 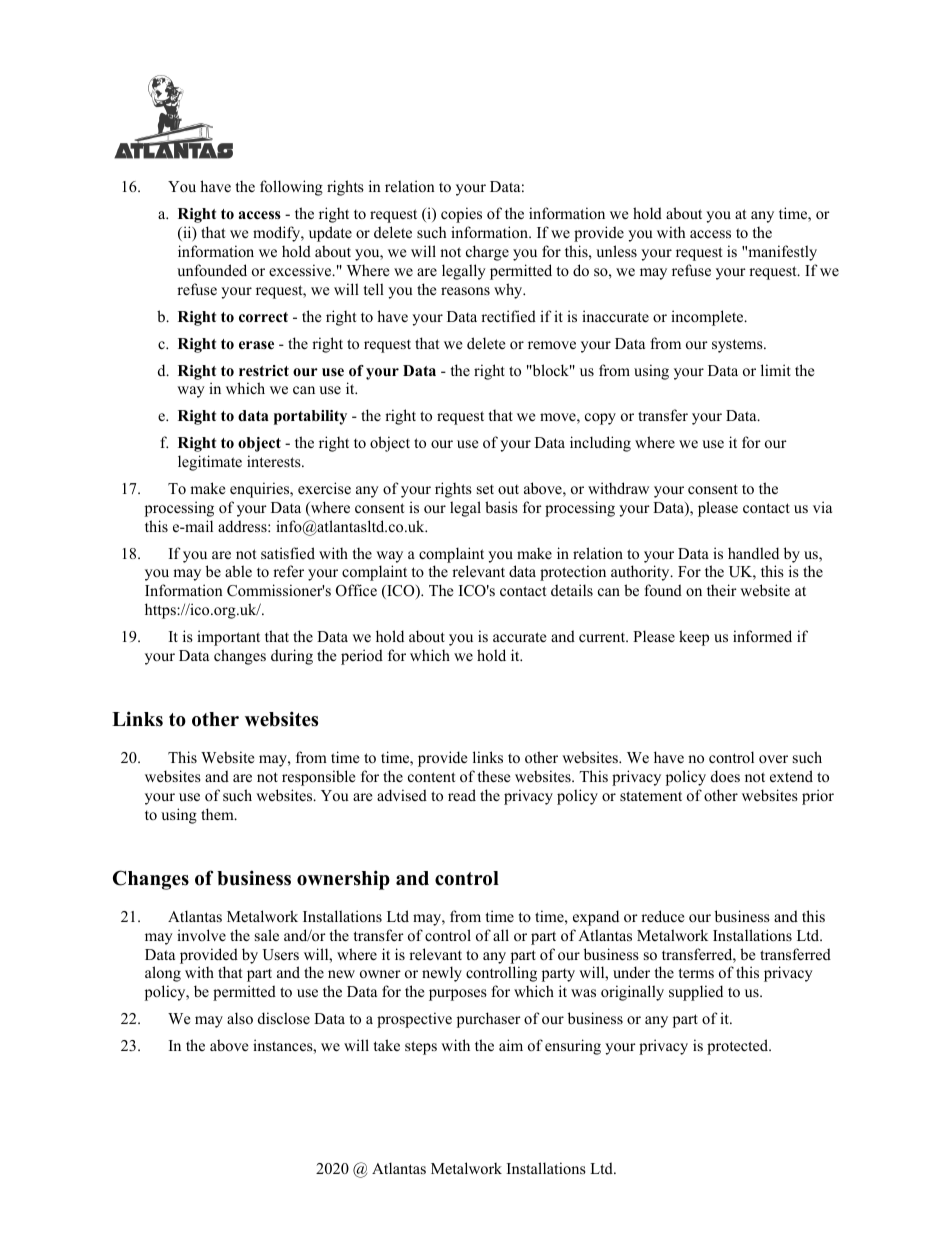 I want to click on their, so click(x=722, y=590).
